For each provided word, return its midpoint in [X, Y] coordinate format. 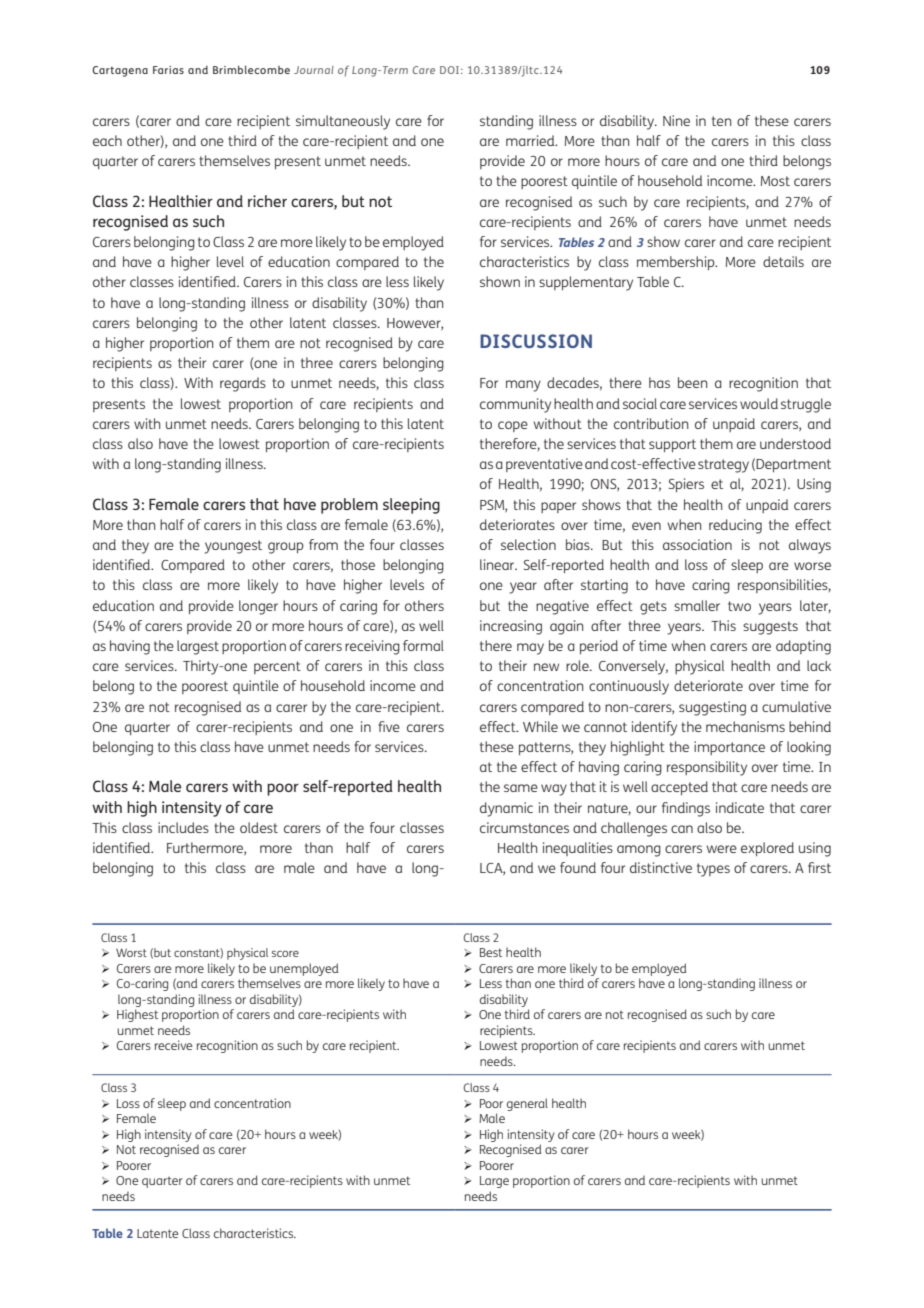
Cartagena [120, 71]
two [739, 606]
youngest [233, 547]
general [527, 1104]
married [531, 140]
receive [174, 1045]
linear [498, 564]
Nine [676, 120]
